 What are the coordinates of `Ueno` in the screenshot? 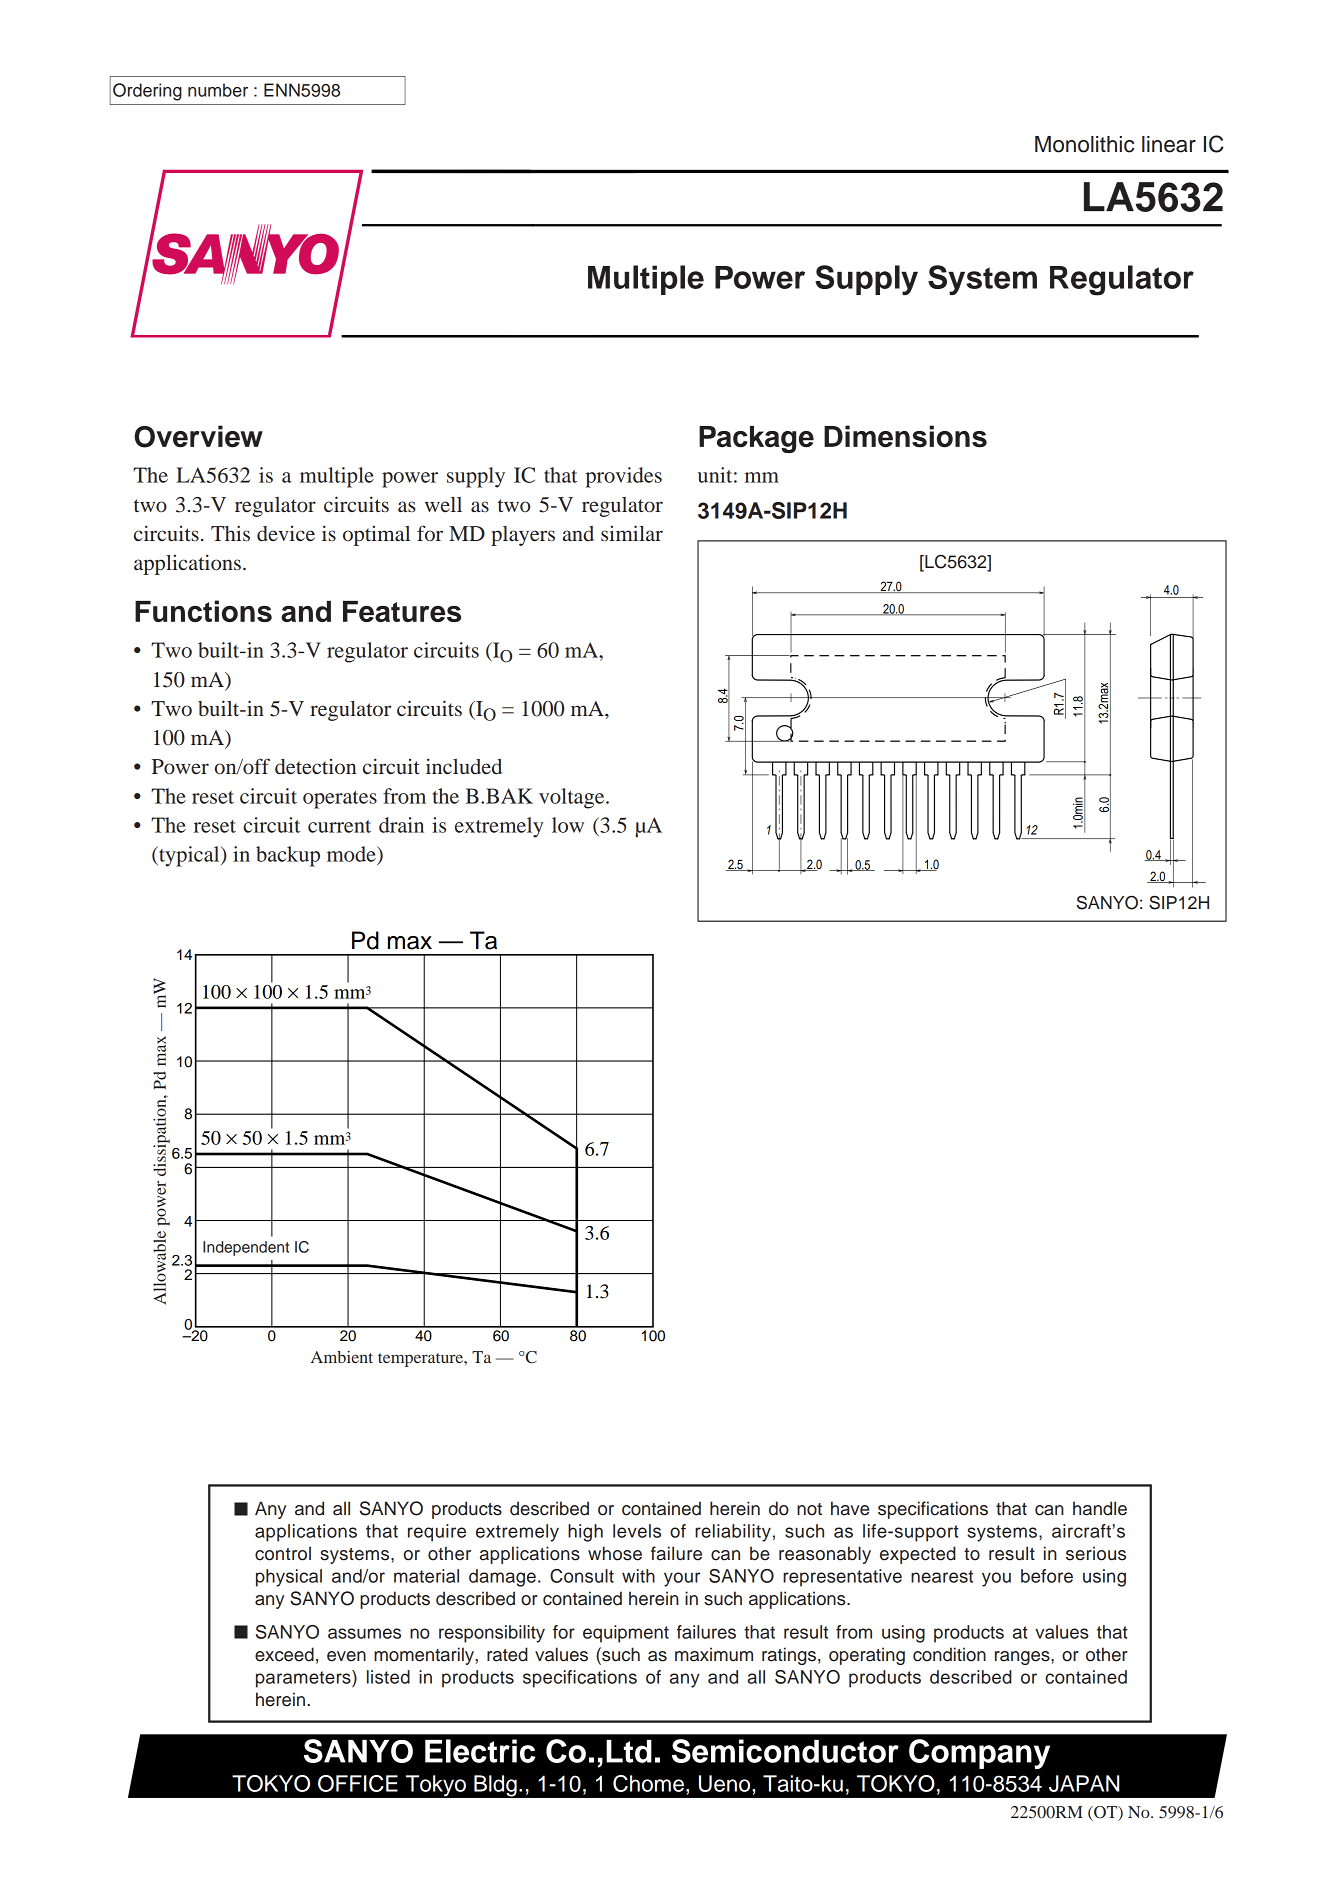 It's located at (726, 1783).
